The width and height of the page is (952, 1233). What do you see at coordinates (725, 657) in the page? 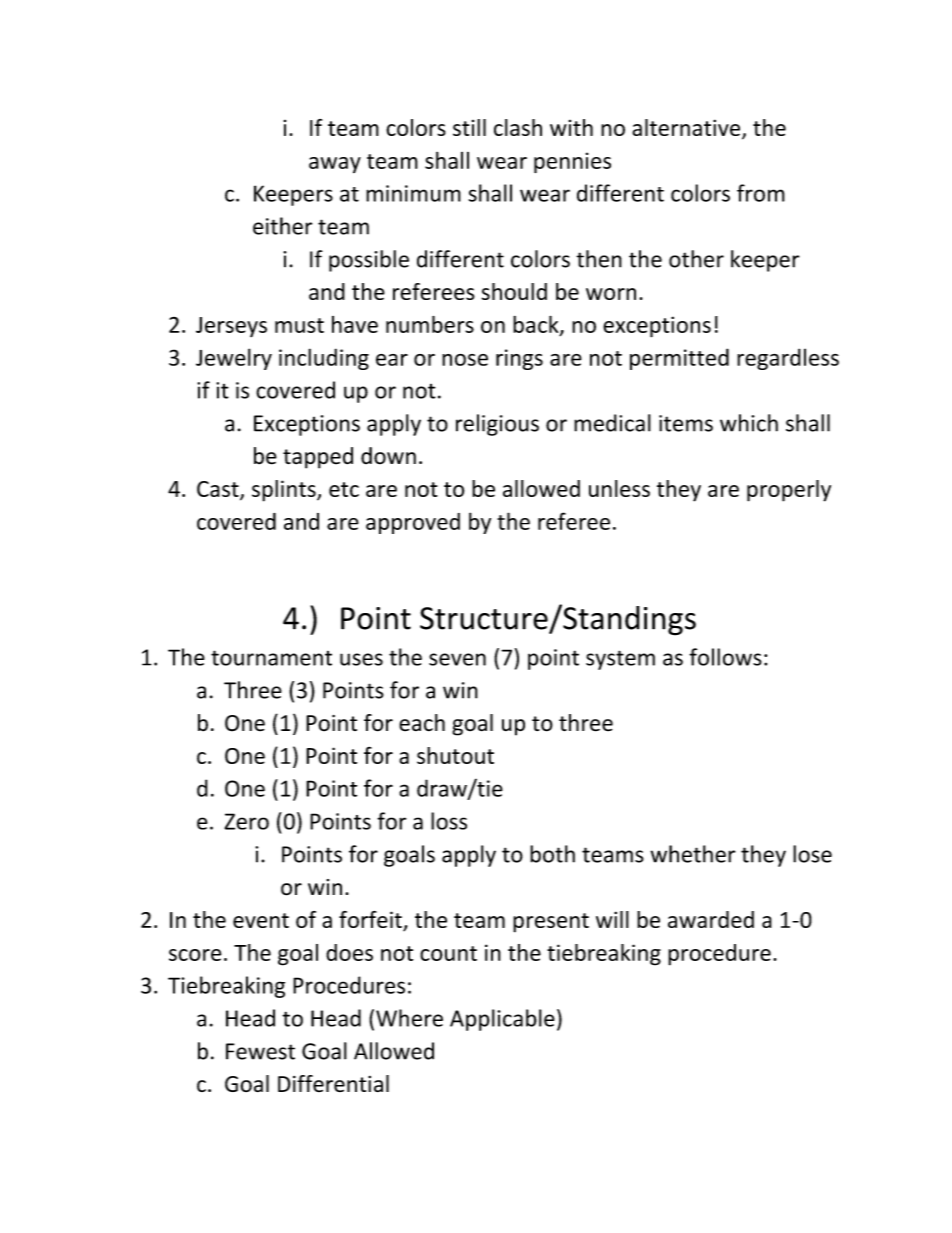
I see `follows` at bounding box center [725, 657].
